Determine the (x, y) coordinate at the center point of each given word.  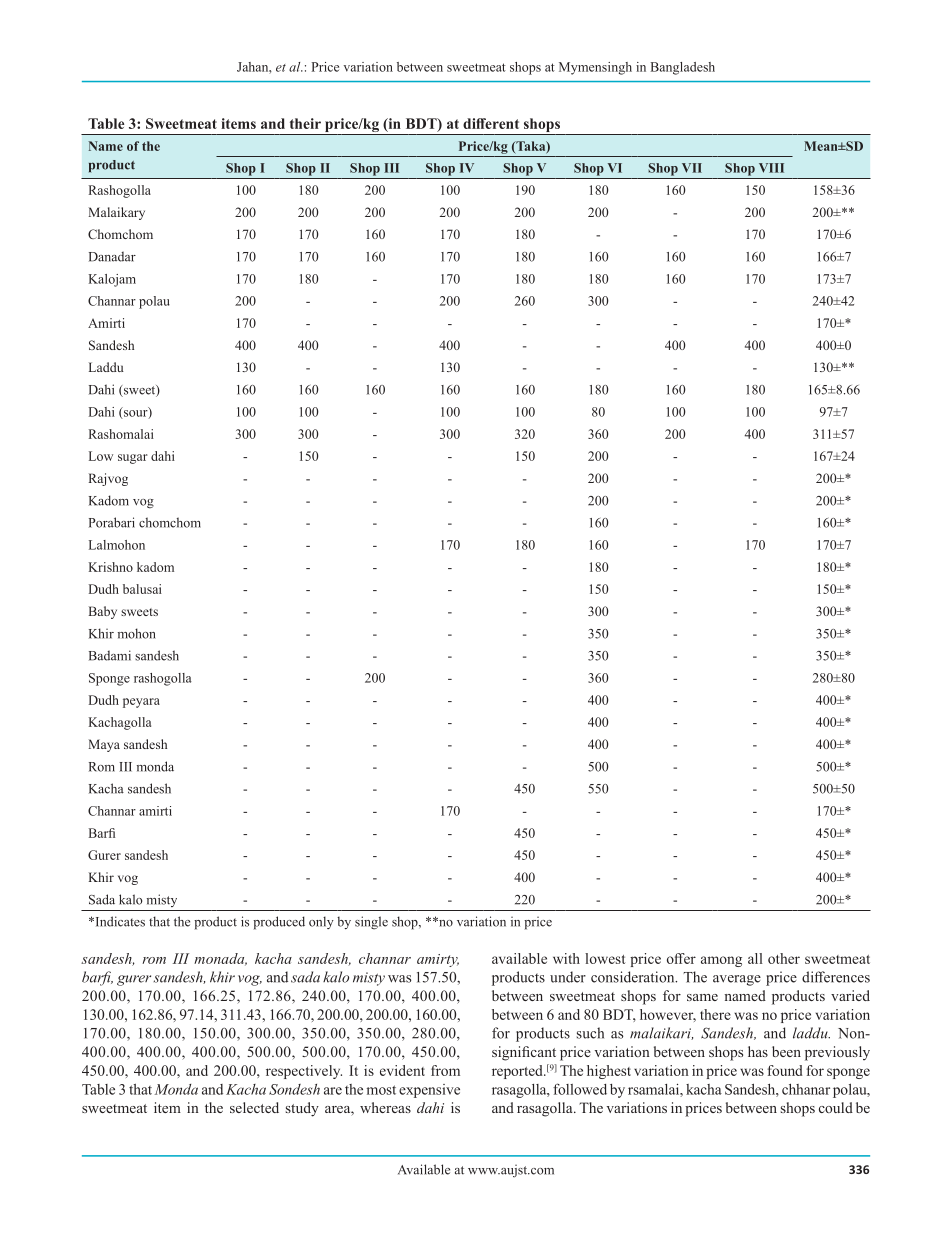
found (785, 1070)
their (305, 123)
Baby (103, 612)
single (371, 923)
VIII (771, 168)
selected (254, 1107)
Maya (104, 745)
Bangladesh (683, 68)
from (445, 1070)
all (755, 958)
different (491, 123)
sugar (133, 459)
